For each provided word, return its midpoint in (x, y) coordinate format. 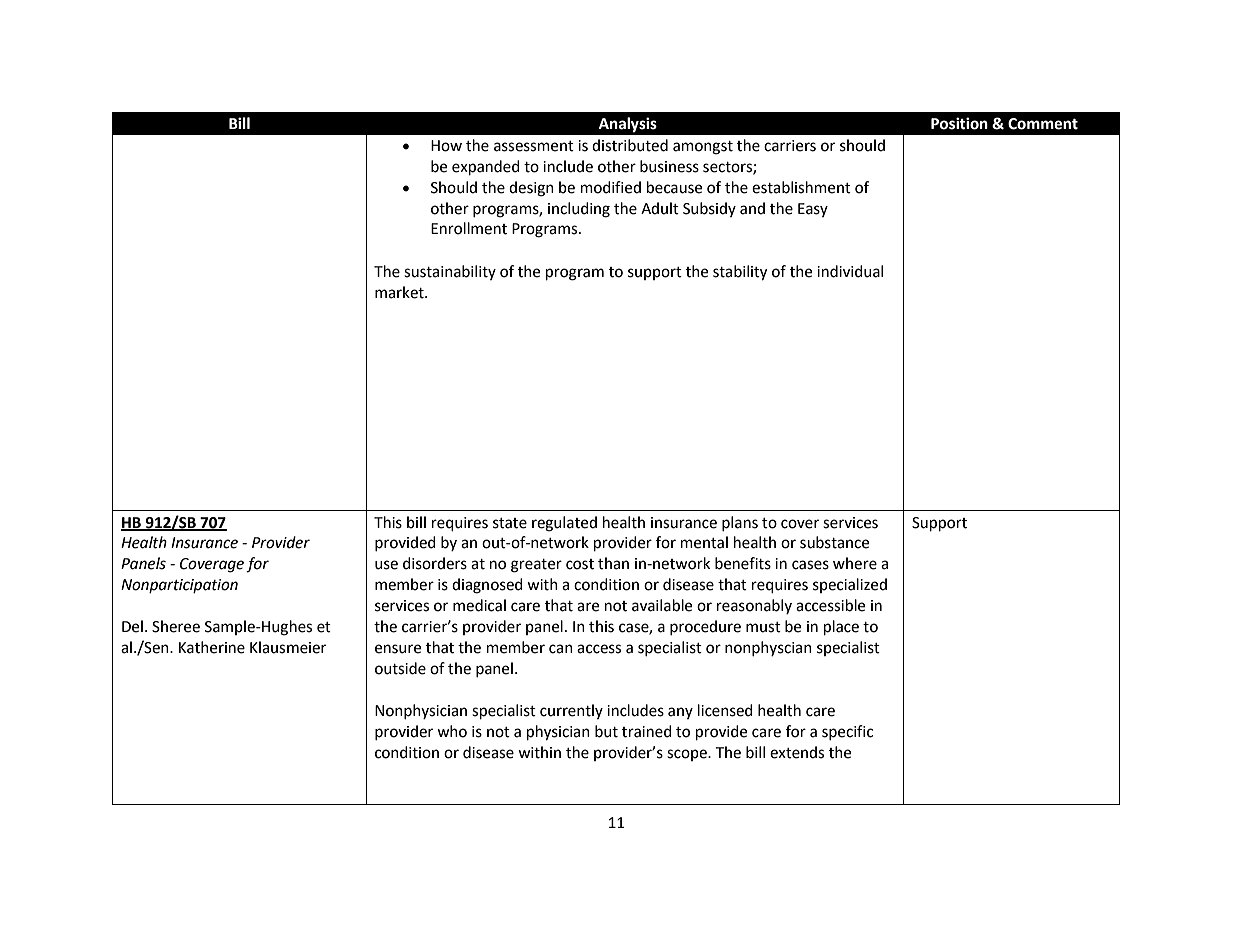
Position (959, 123)
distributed (630, 145)
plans (740, 523)
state (510, 523)
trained (647, 731)
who (452, 731)
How (446, 146)
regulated (564, 524)
